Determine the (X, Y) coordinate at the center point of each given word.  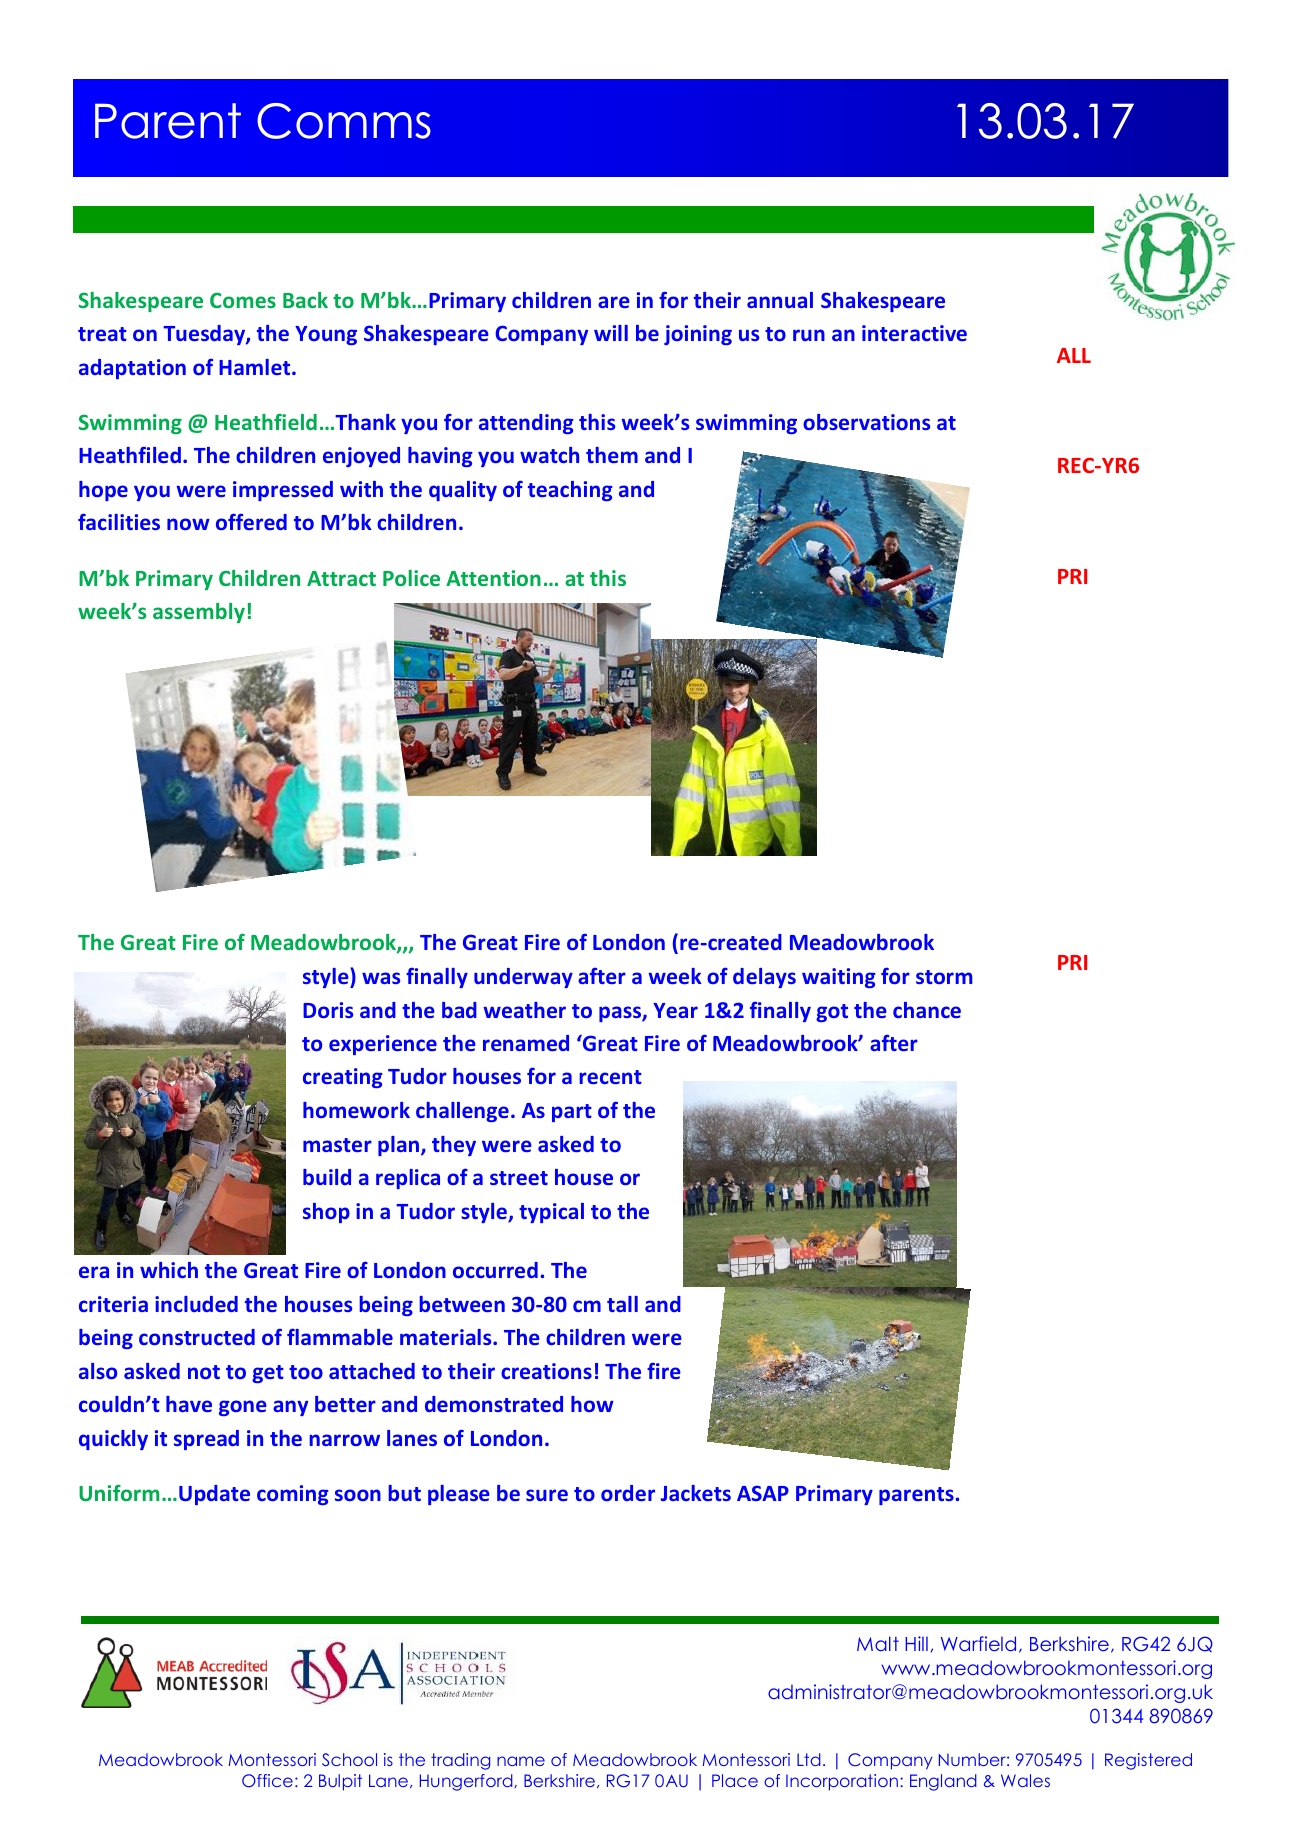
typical (551, 1213)
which (169, 1270)
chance (927, 1010)
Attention (493, 578)
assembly (199, 613)
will (611, 333)
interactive (914, 333)
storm (944, 977)
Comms (344, 121)
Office (267, 1780)
